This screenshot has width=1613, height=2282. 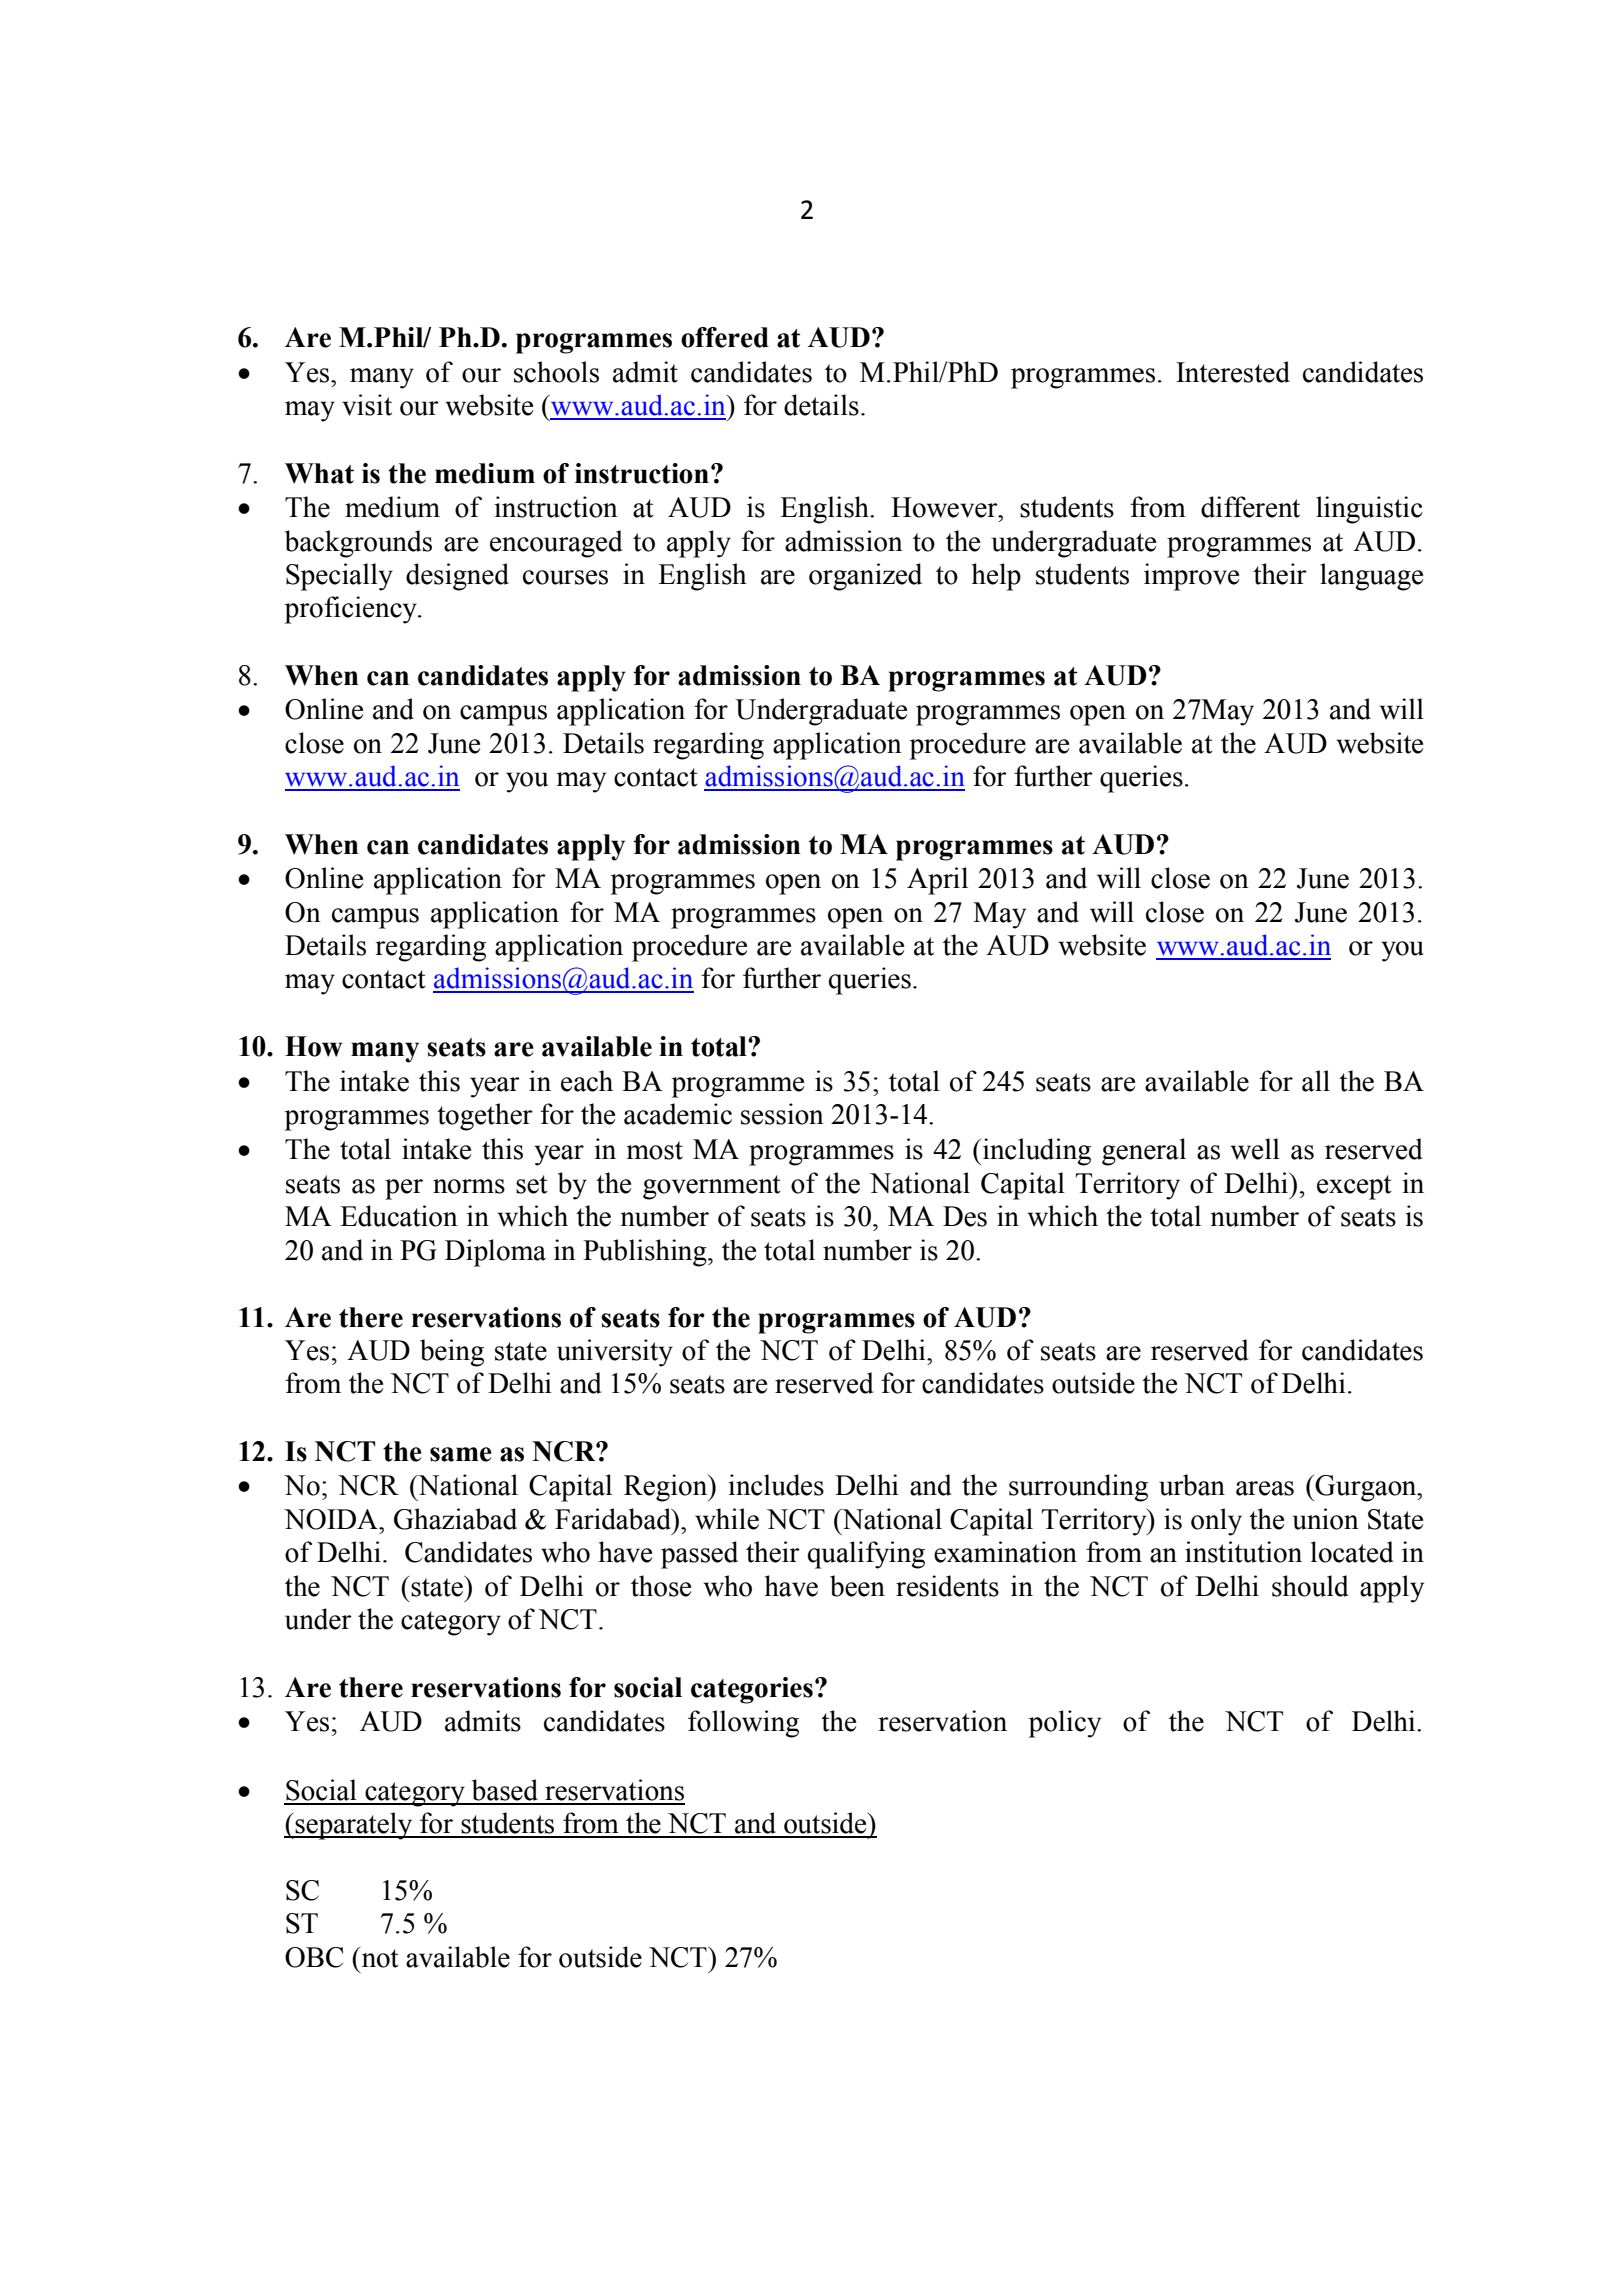 I want to click on session, so click(x=782, y=1114).
